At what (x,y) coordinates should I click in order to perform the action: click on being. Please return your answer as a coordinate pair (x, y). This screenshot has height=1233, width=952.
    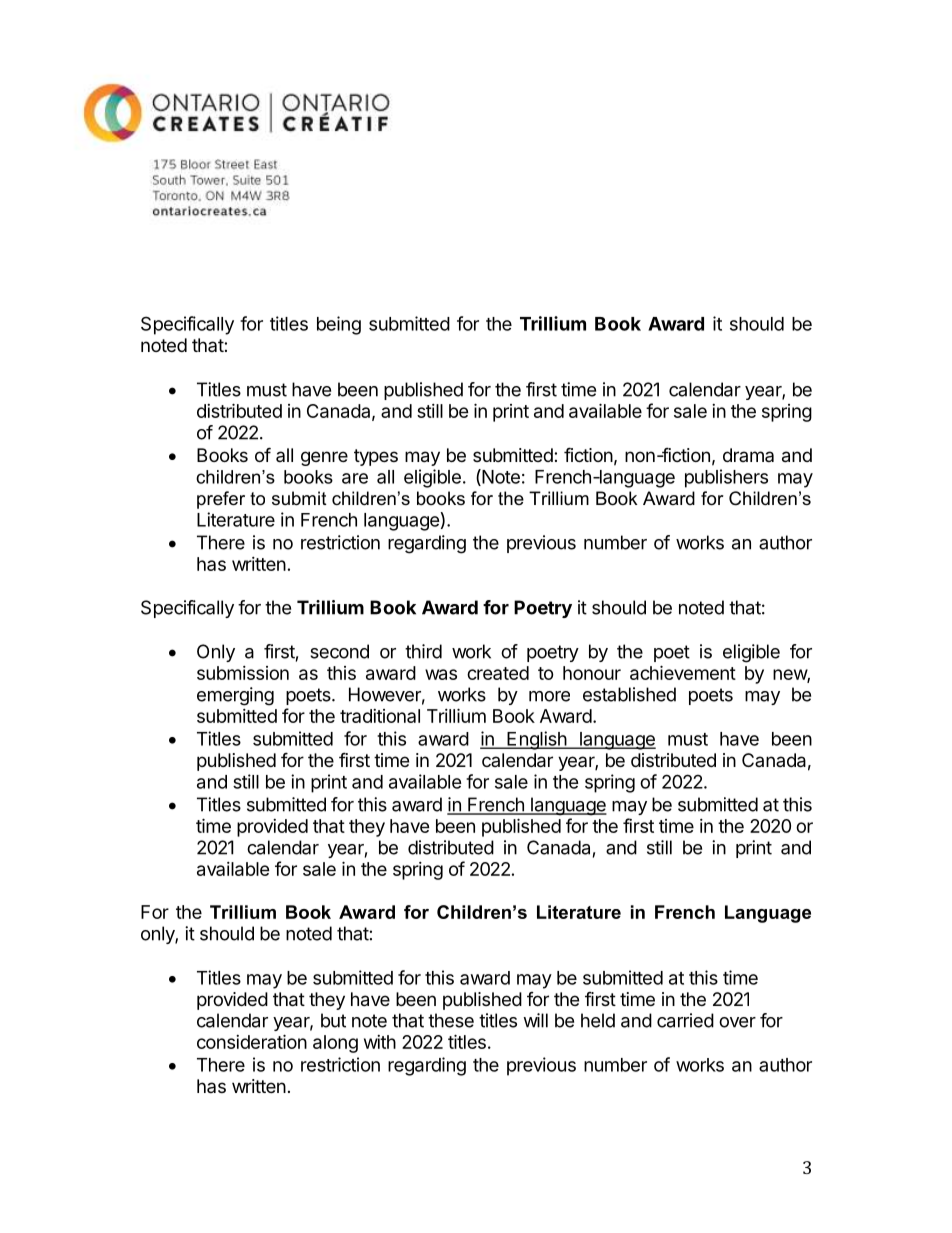
    Looking at the image, I should click on (339, 325).
